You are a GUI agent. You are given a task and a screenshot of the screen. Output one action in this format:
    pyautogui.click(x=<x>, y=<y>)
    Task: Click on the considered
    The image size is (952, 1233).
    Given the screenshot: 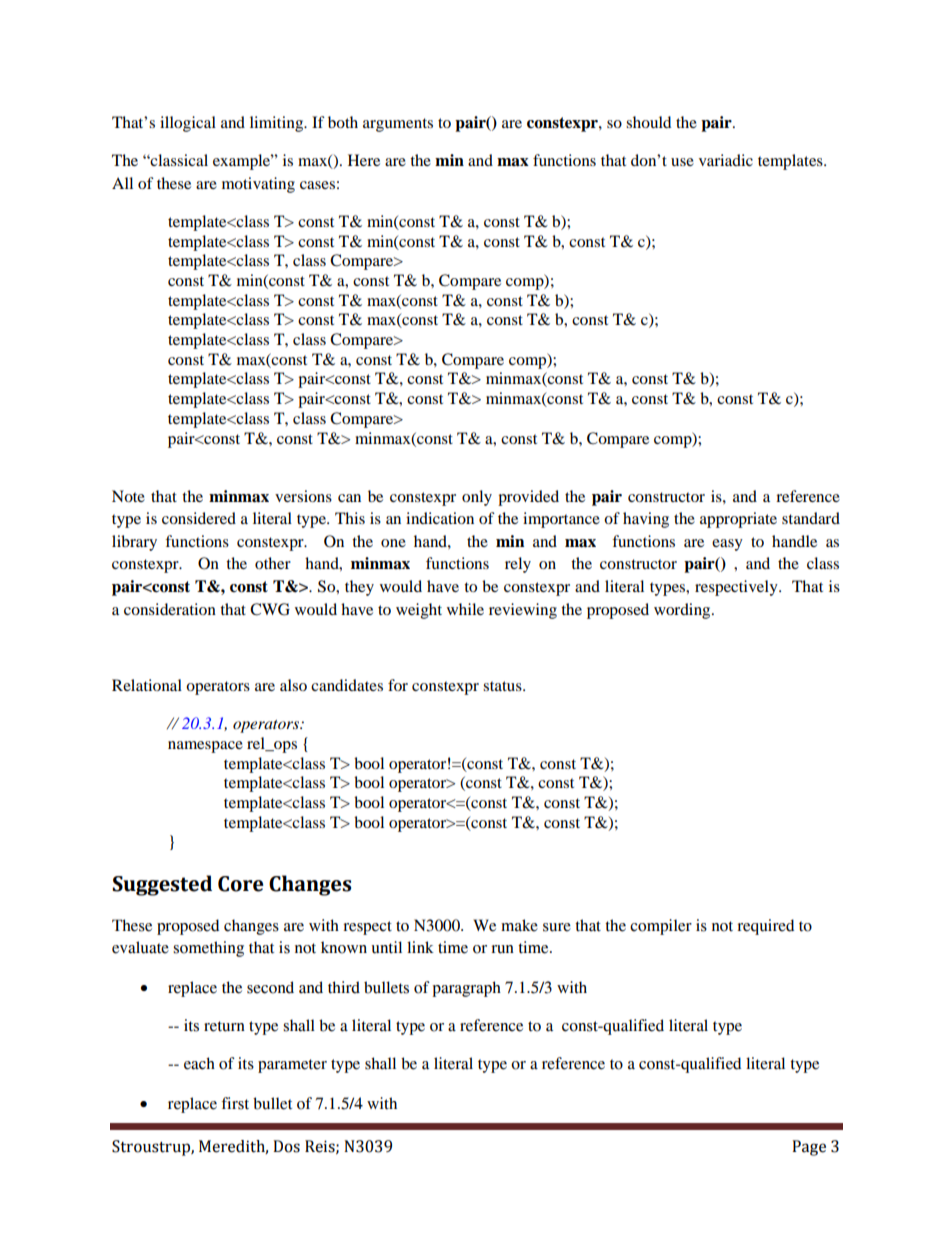 What is the action you would take?
    pyautogui.click(x=199, y=518)
